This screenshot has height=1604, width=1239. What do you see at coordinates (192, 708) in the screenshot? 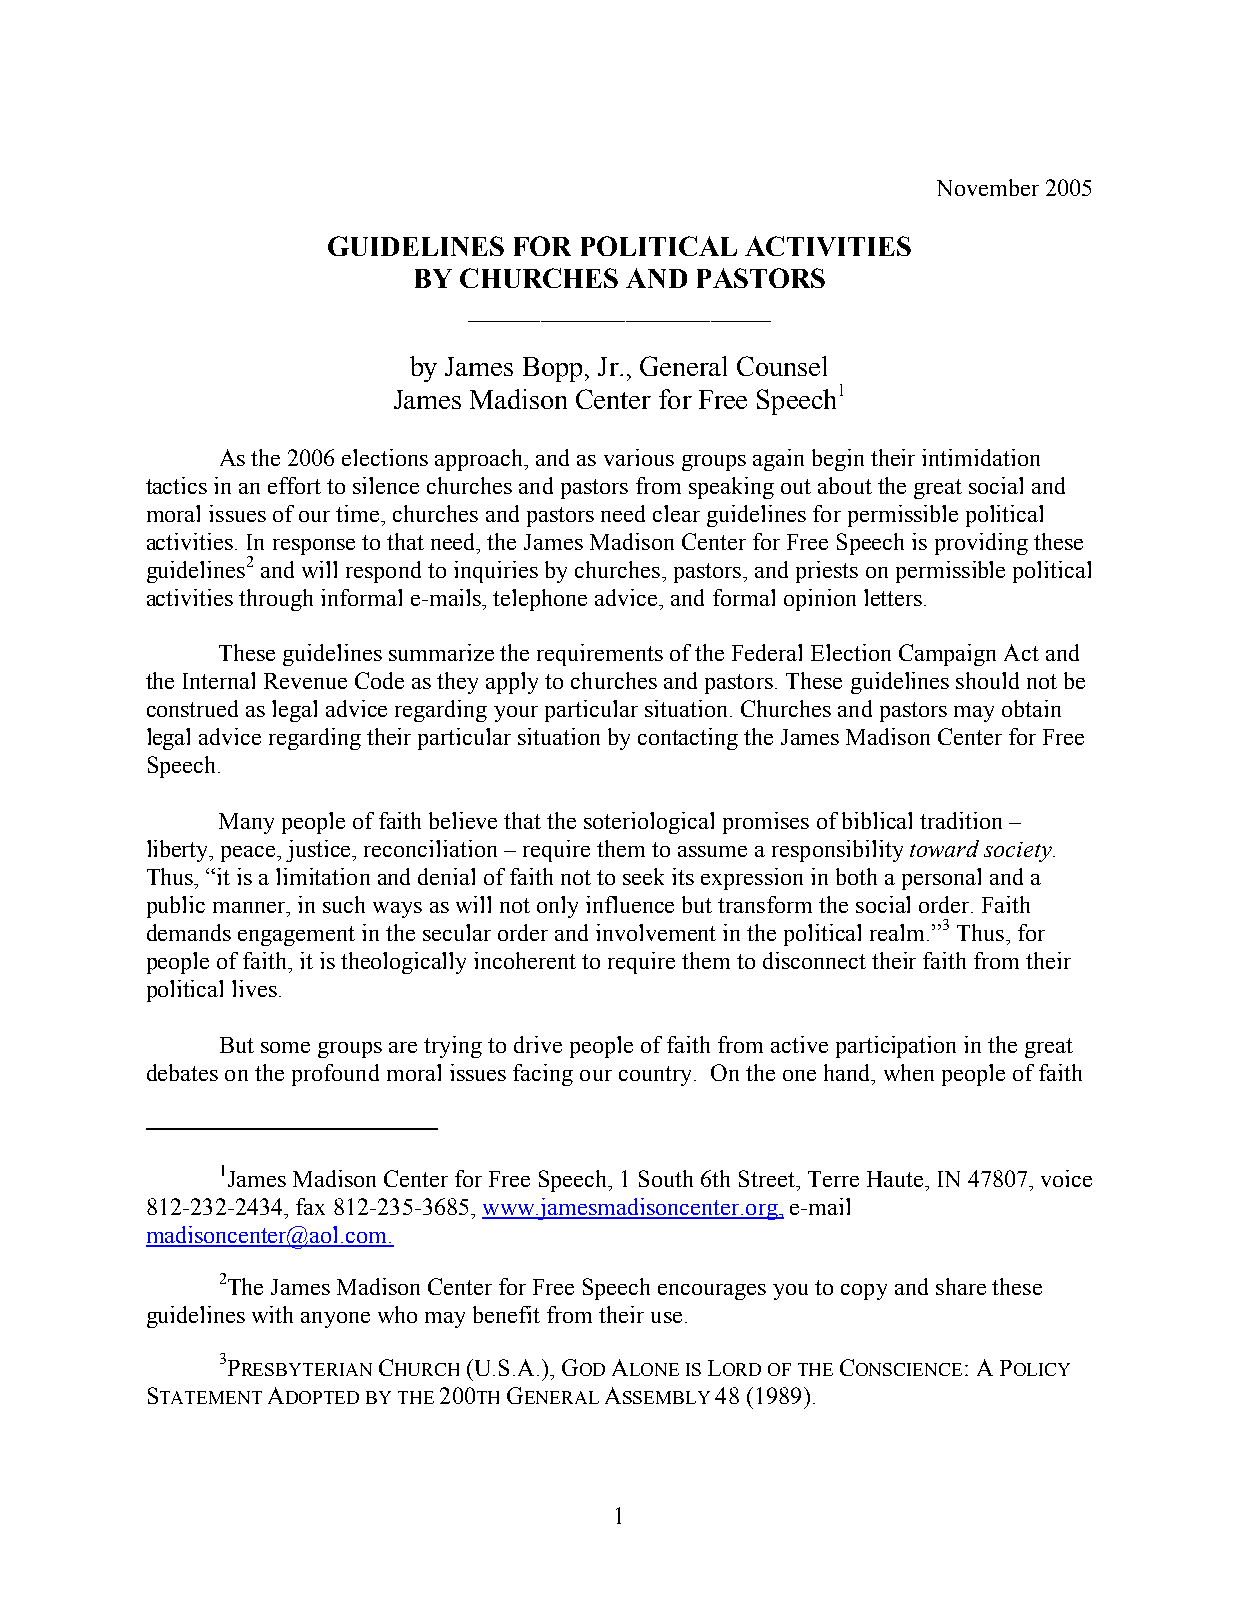
I see `construed` at bounding box center [192, 708].
